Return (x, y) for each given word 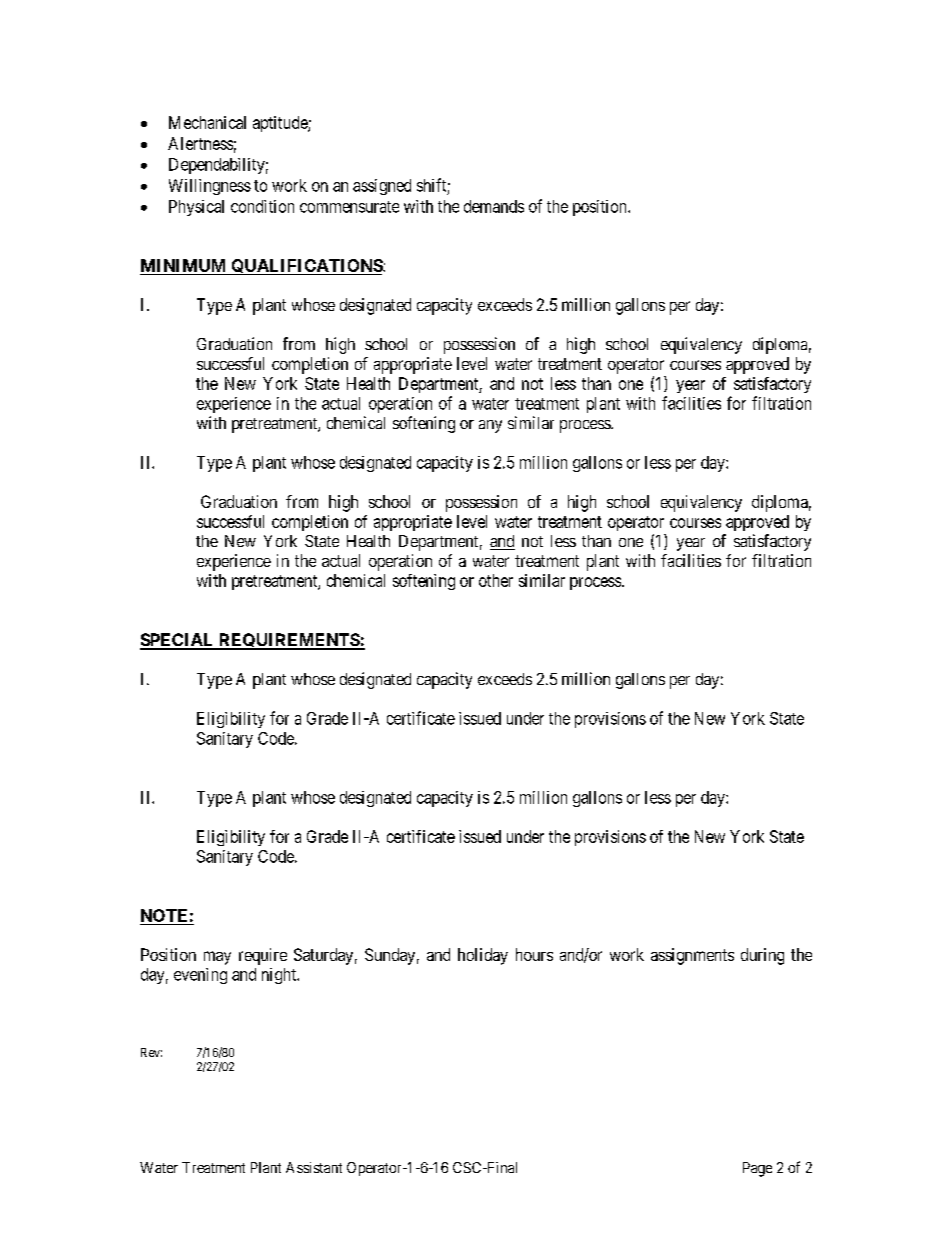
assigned (382, 187)
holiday (483, 956)
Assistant (314, 1167)
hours (534, 954)
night (280, 976)
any (490, 426)
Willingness (210, 187)
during (762, 956)
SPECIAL (178, 641)
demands (494, 206)
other (496, 580)
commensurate (349, 207)
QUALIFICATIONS (306, 267)
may (217, 958)
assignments (692, 956)
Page (757, 1169)
